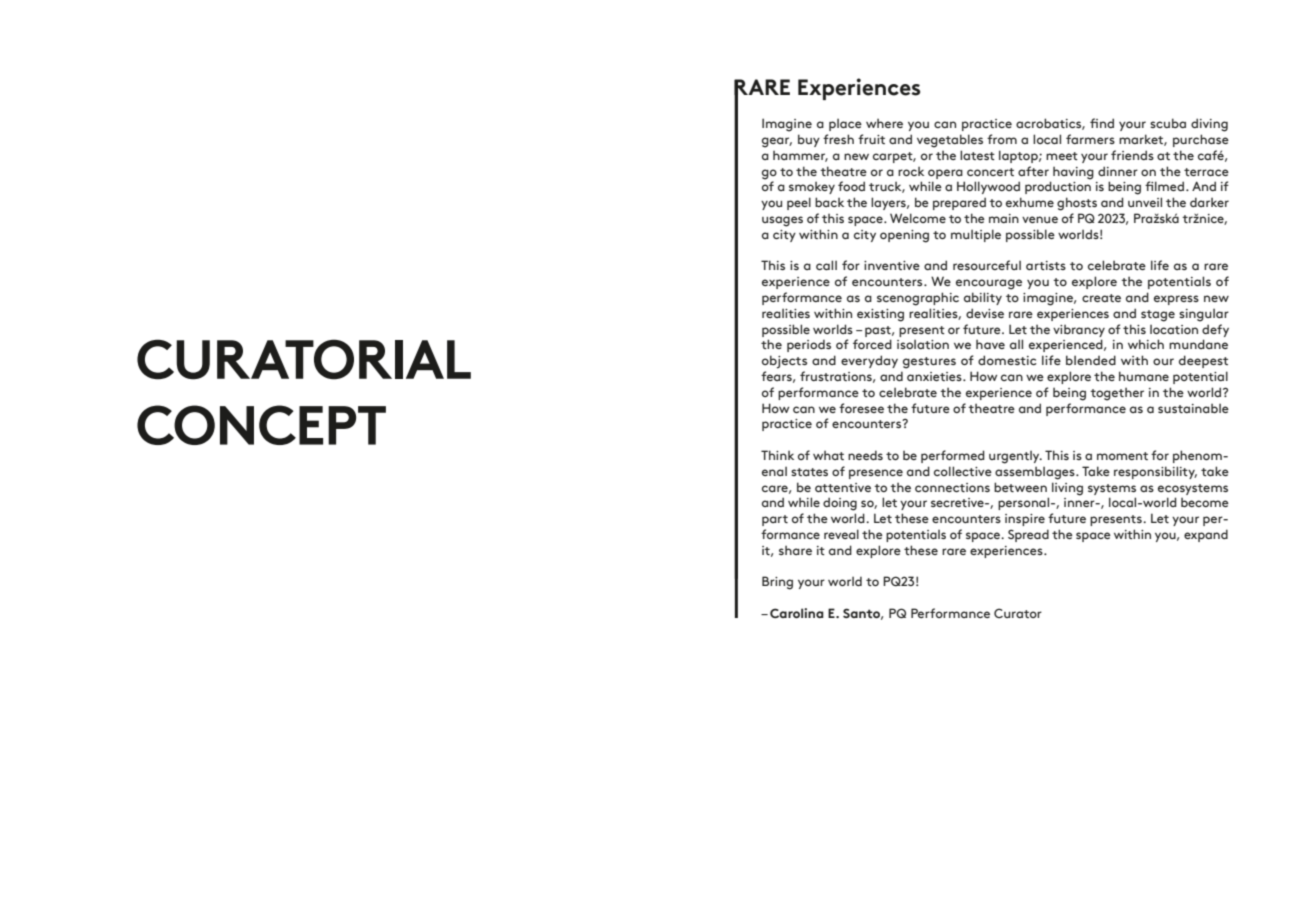  I want to click on Think, so click(777, 455).
